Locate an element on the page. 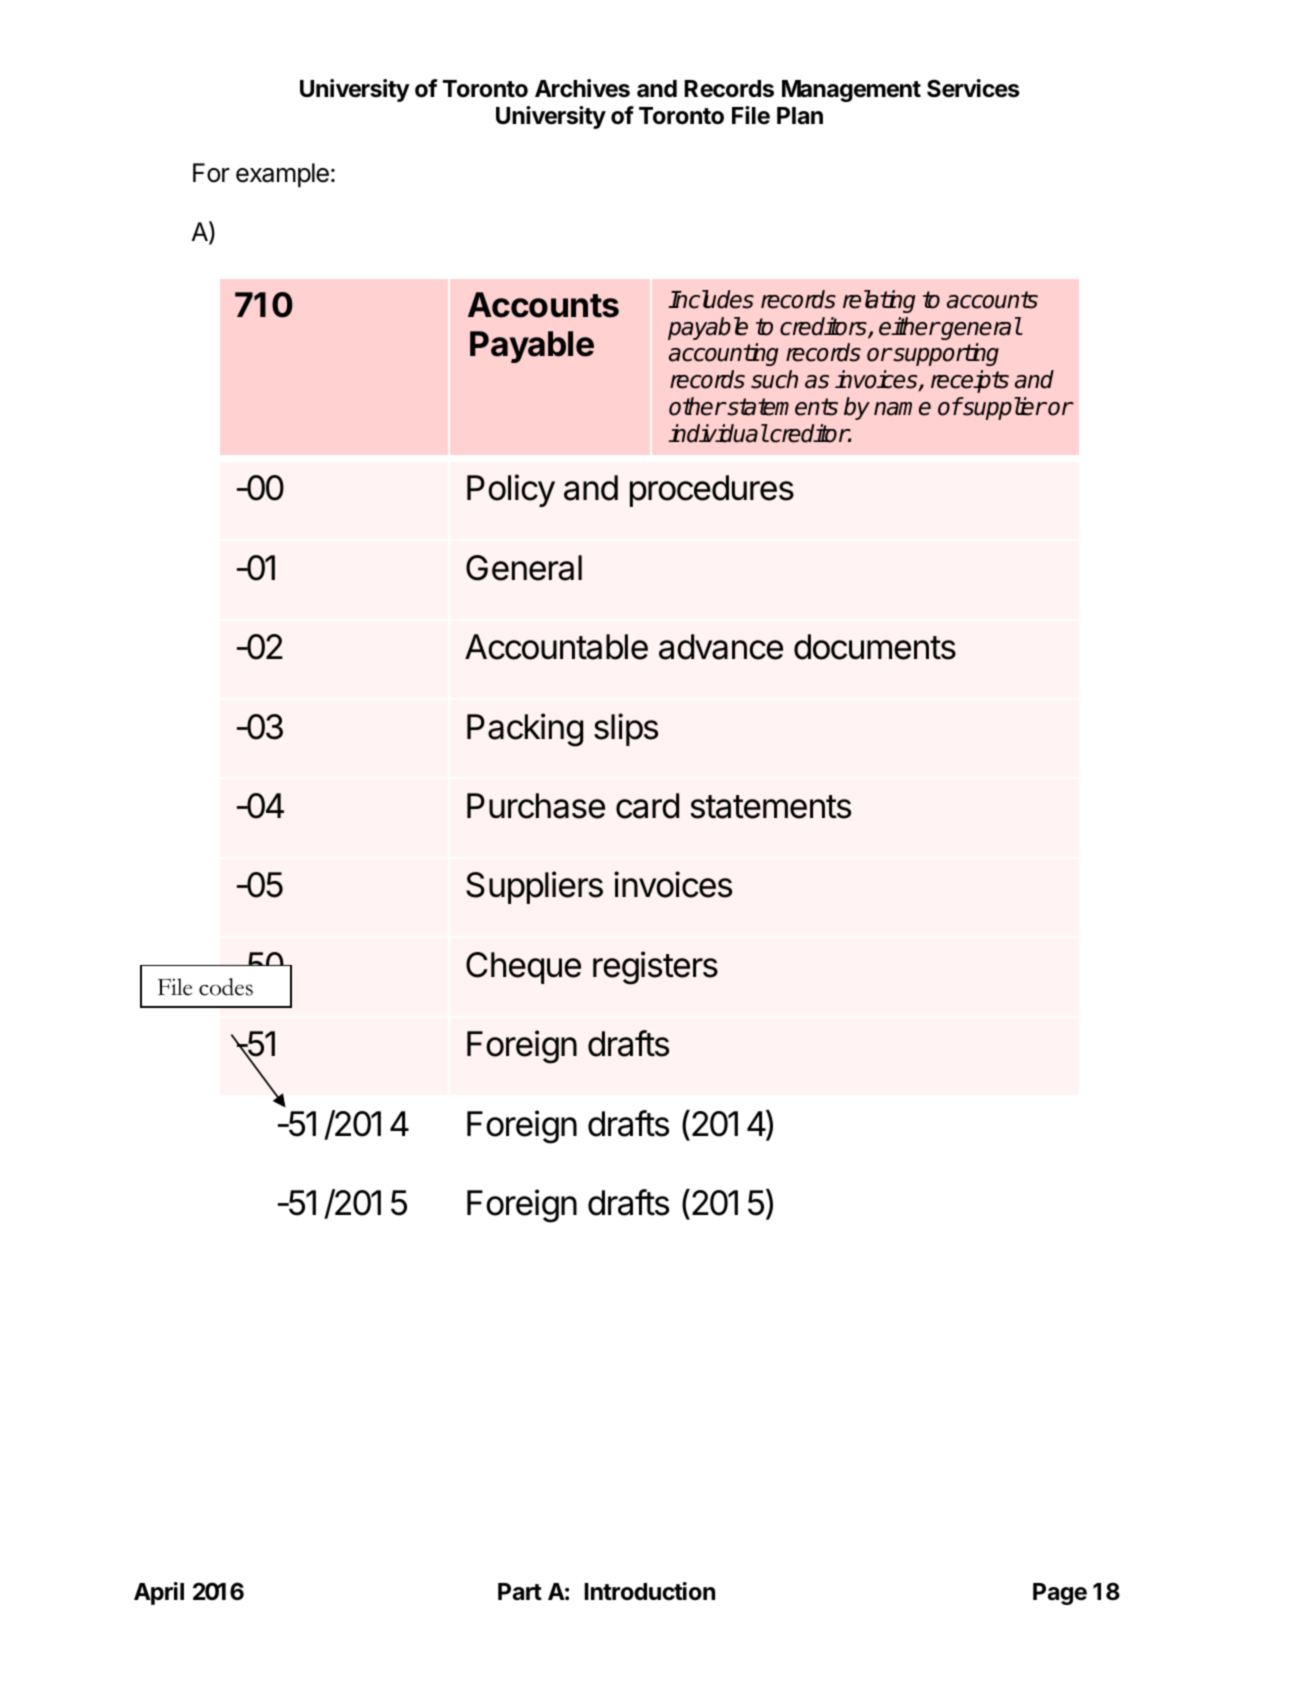 The image size is (1299, 1682). Cheque is located at coordinates (523, 968).
